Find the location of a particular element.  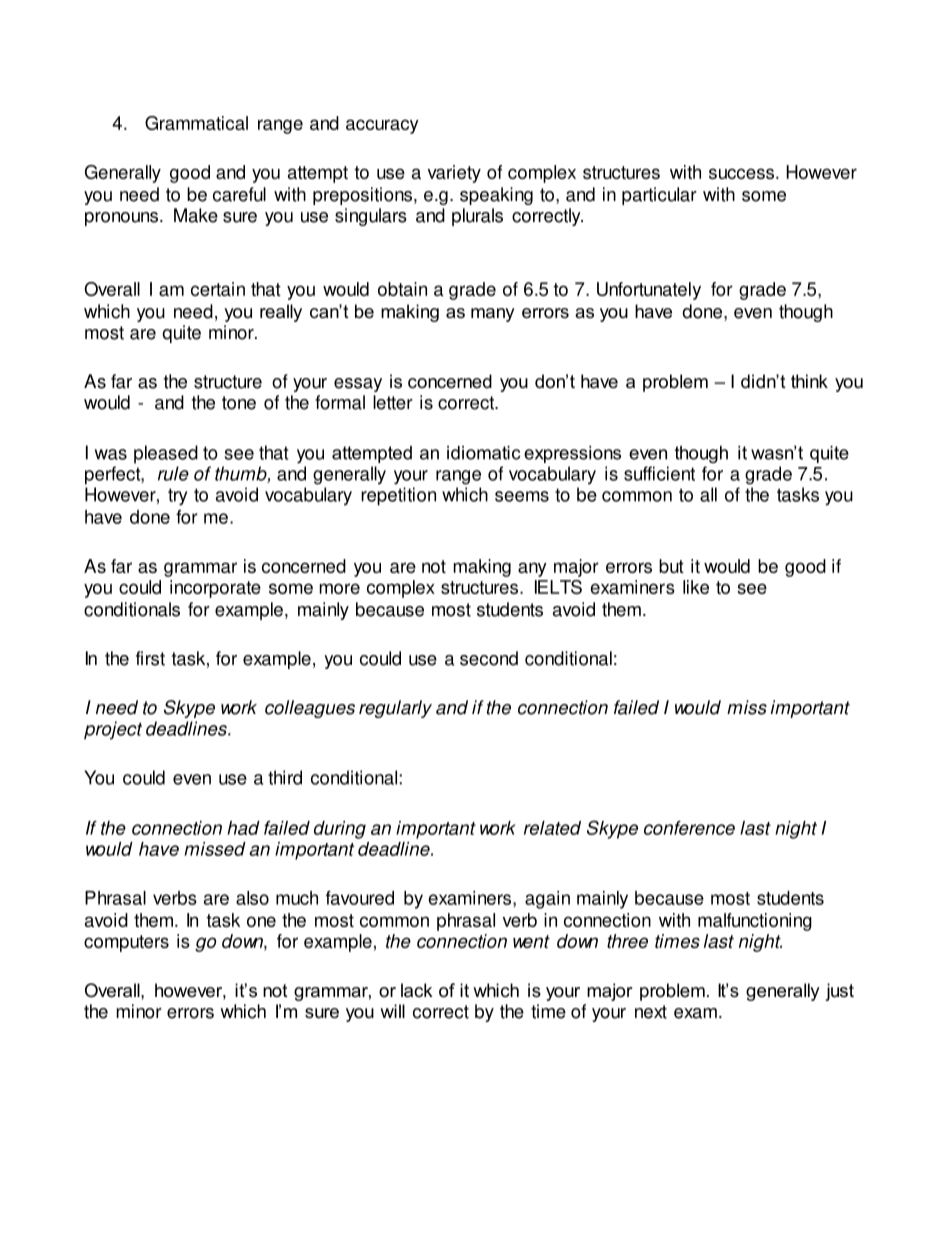

try is located at coordinates (177, 497).
